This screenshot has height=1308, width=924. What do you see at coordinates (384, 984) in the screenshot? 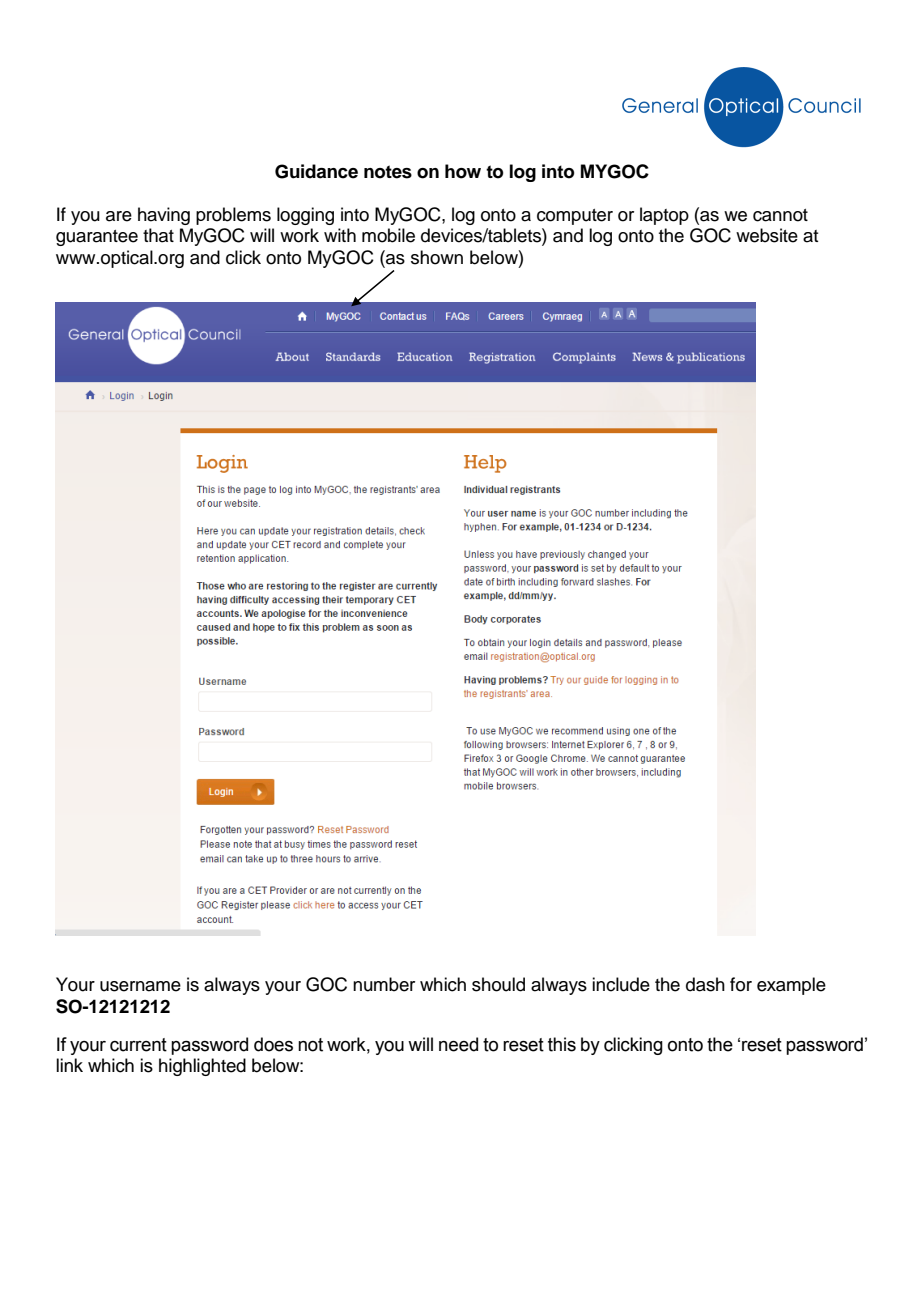
I see `number` at bounding box center [384, 984].
